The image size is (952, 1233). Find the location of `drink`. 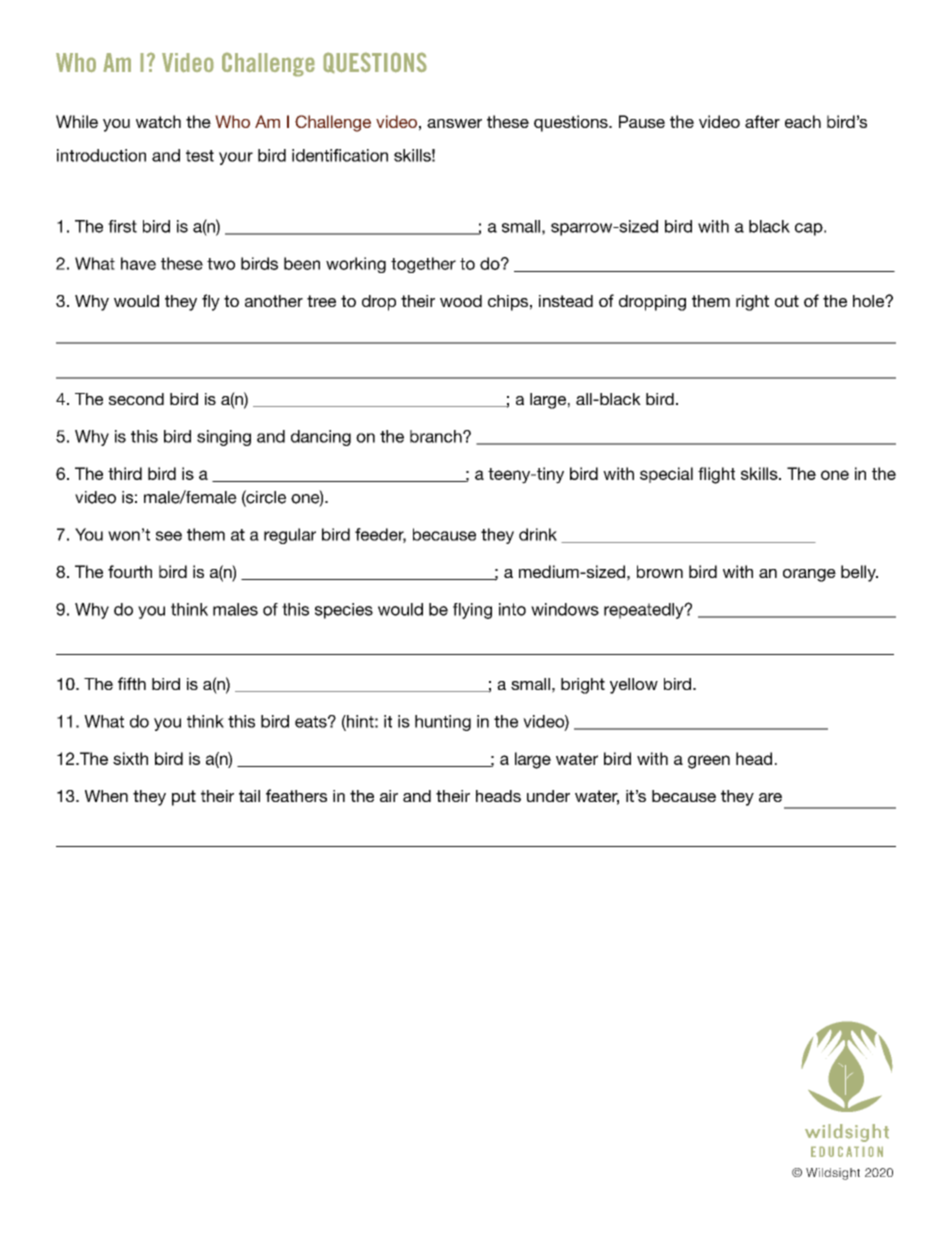

drink is located at coordinates (538, 534).
